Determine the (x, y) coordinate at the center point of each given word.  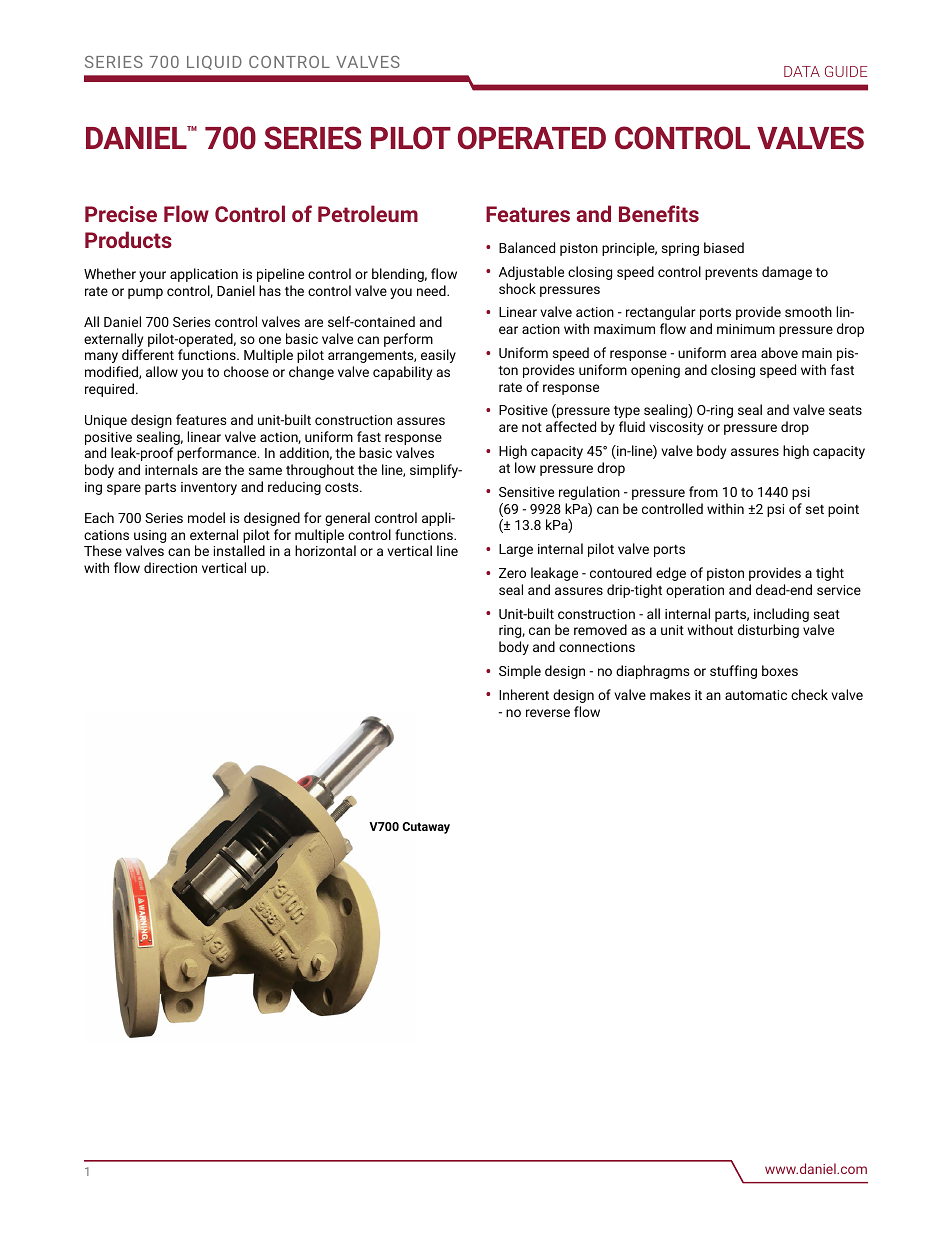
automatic (756, 695)
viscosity (676, 428)
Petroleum (368, 213)
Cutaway (426, 828)
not (532, 427)
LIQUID (214, 63)
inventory (209, 488)
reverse (548, 713)
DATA (802, 71)
